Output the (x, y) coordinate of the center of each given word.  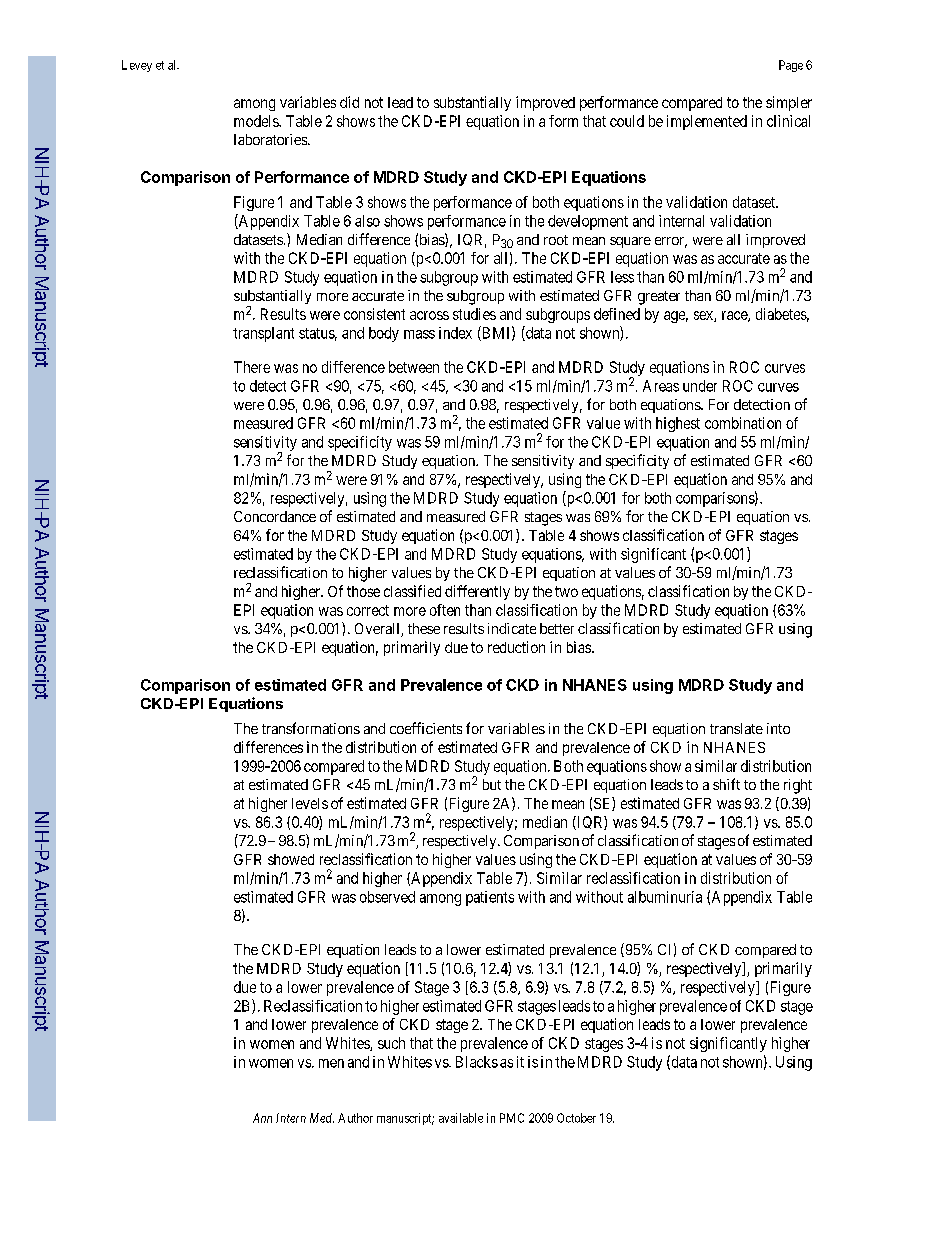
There (252, 367)
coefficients (426, 728)
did (349, 102)
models (257, 121)
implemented (707, 122)
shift (726, 784)
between (414, 367)
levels (310, 803)
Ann (262, 1118)
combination (743, 423)
